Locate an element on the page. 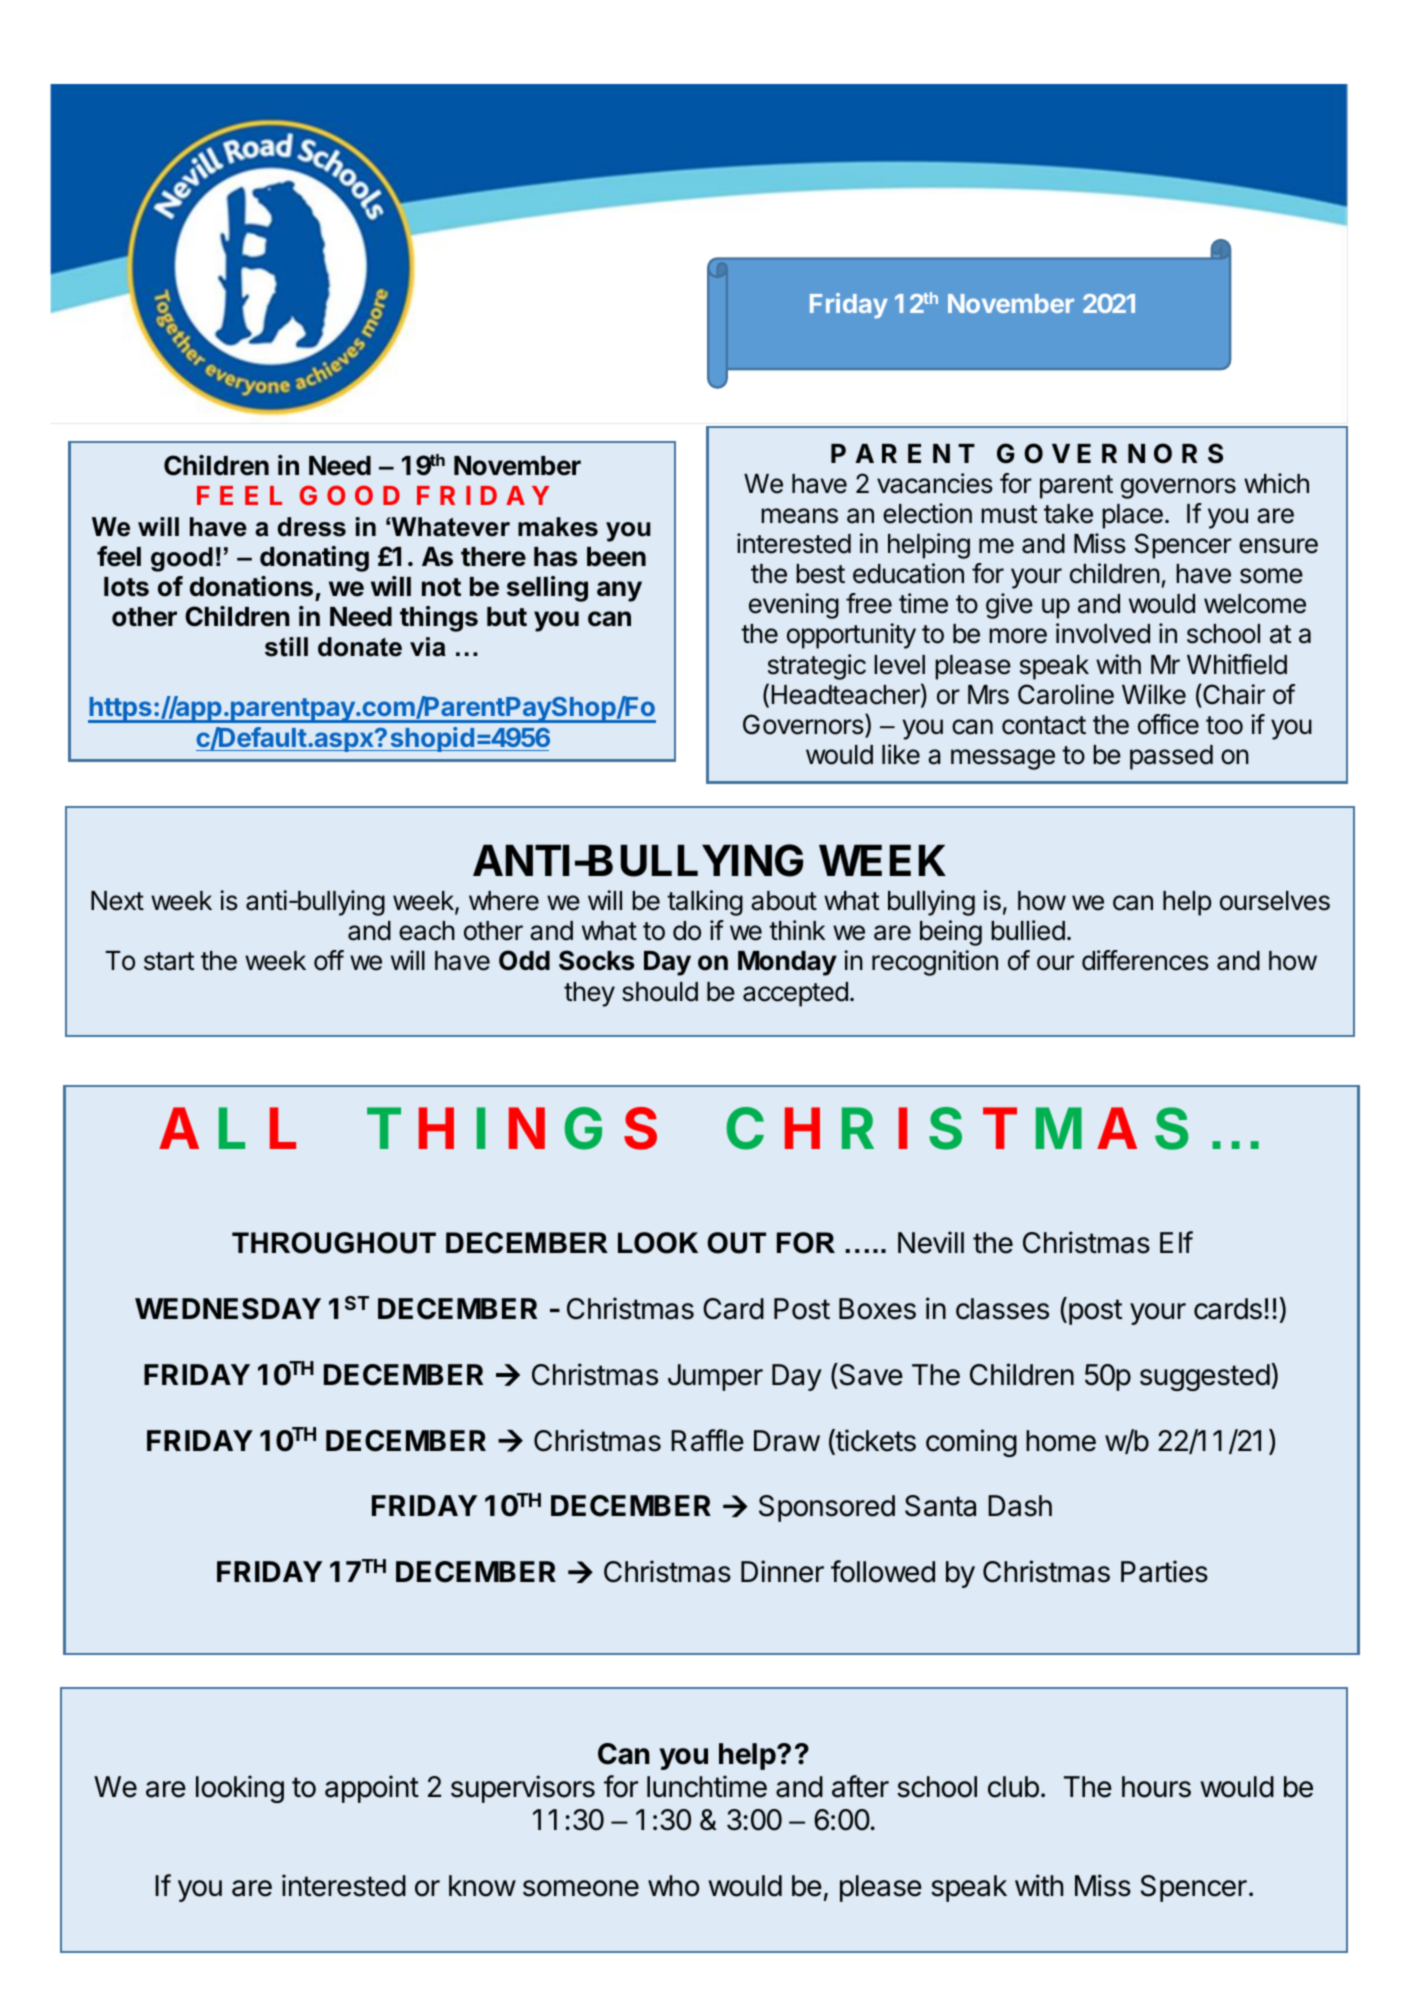 Image resolution: width=1418 pixels, height=2005 pixels. place is located at coordinates (1132, 516).
